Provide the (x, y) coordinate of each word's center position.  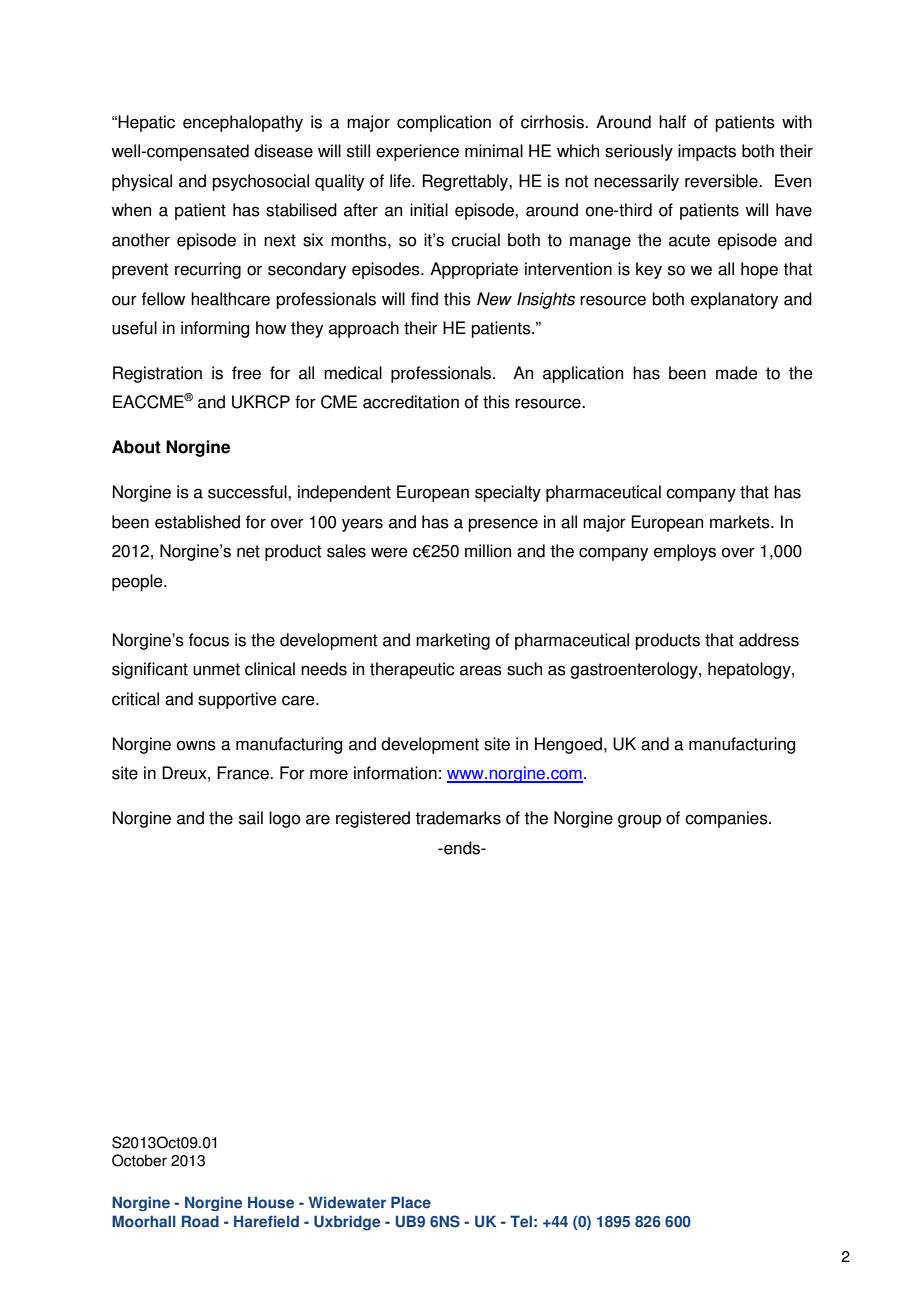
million (488, 551)
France (244, 773)
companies (727, 819)
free (246, 373)
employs (685, 552)
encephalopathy (243, 123)
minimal (494, 151)
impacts (707, 152)
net (248, 551)
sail (251, 818)
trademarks (458, 818)
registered (373, 819)
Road (200, 1221)
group (639, 821)
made (737, 373)
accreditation (411, 402)
